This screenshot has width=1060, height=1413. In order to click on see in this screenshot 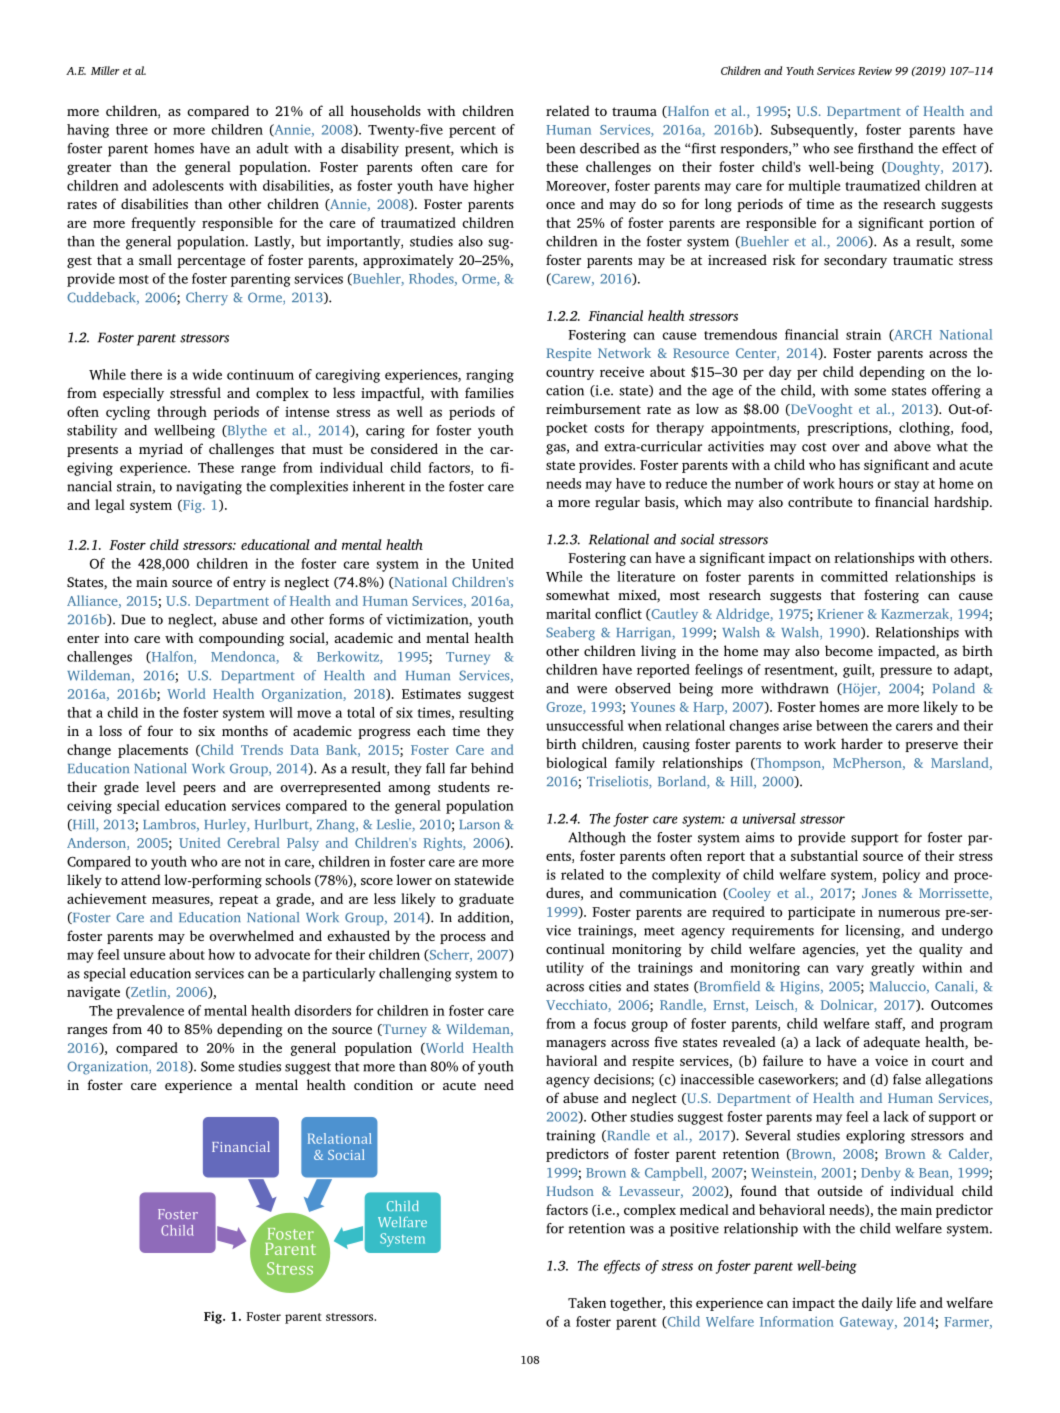, I will do `click(843, 150)`.
